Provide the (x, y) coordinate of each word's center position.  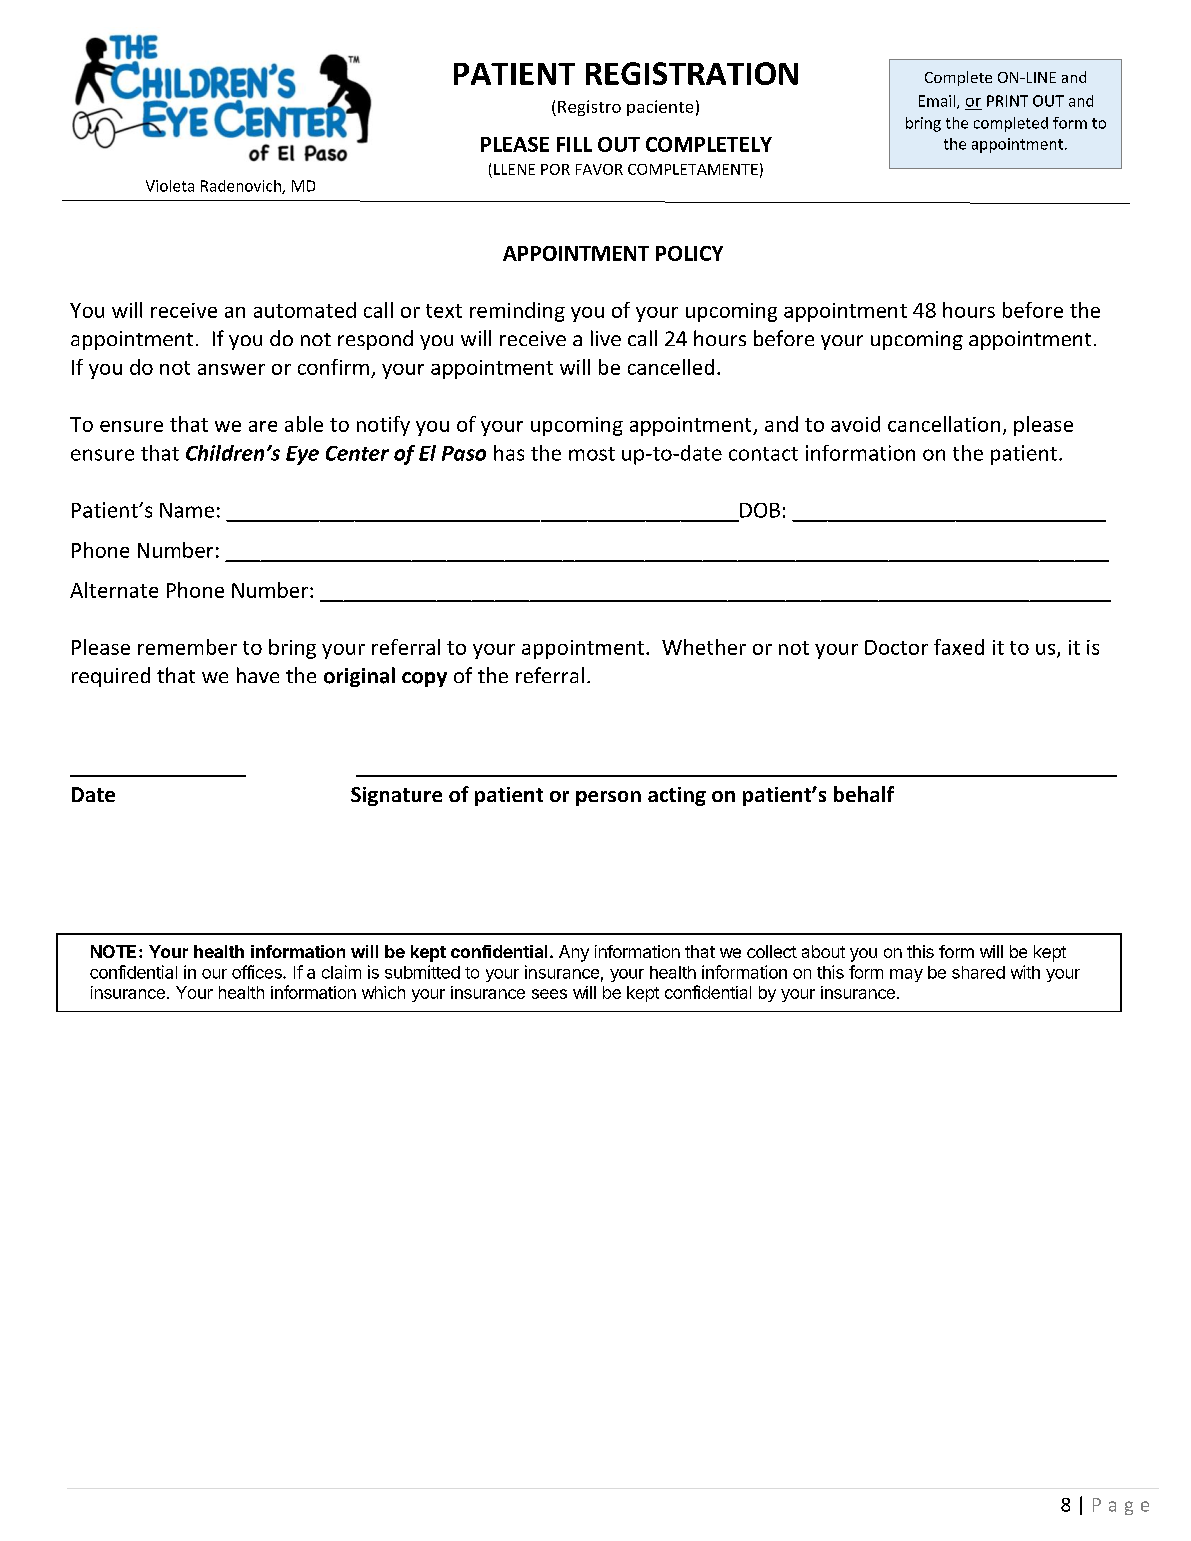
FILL (574, 144)
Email (937, 101)
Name (187, 510)
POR (555, 169)
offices (258, 972)
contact (763, 454)
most (592, 454)
